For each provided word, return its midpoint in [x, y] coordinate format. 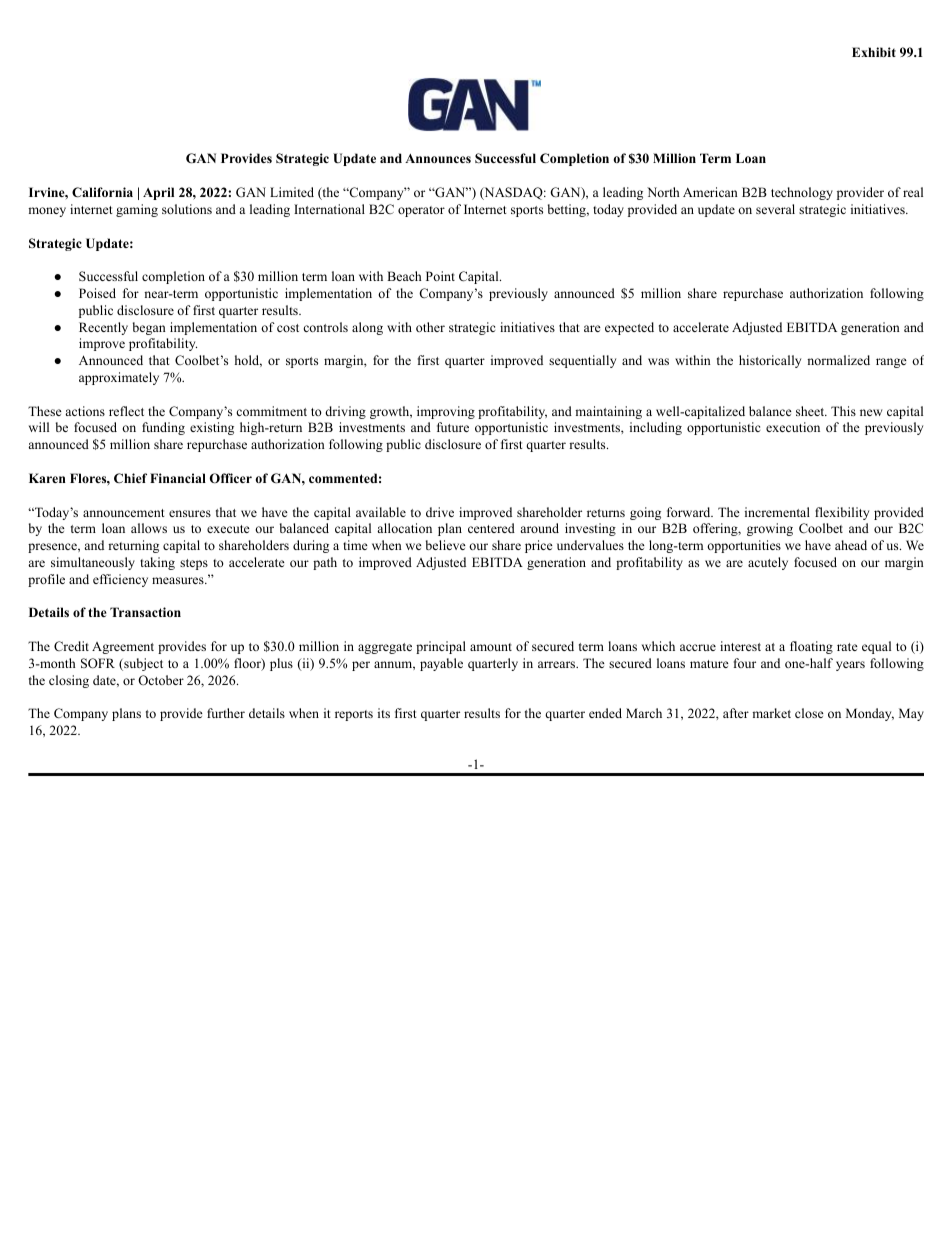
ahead [851, 545]
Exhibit [874, 52]
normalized [838, 360]
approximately [119, 378]
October [161, 680]
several [775, 209]
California [102, 192]
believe [446, 545]
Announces [438, 158]
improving [446, 412]
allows [149, 528]
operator [421, 211]
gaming [137, 210]
